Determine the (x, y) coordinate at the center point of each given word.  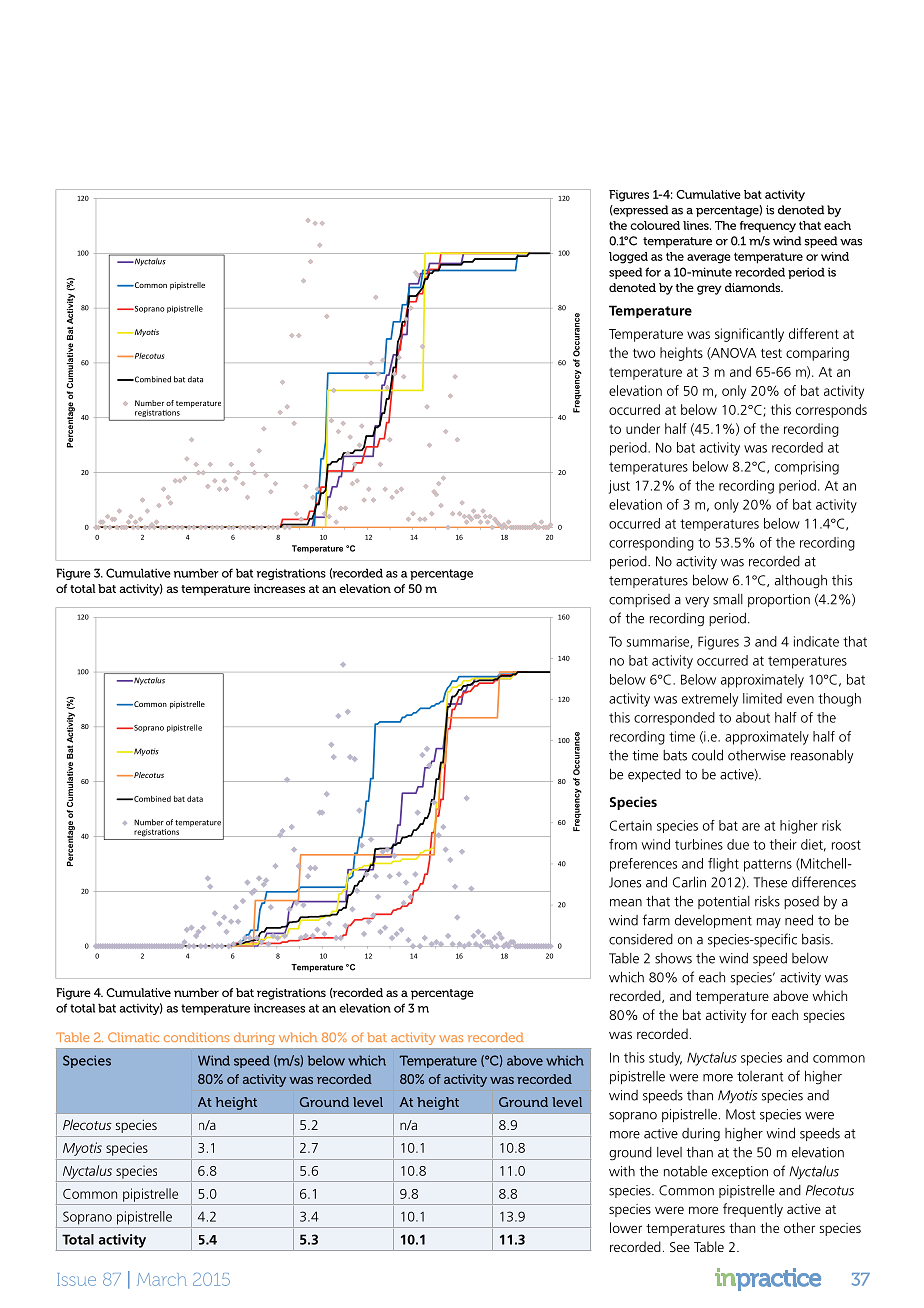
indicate (816, 641)
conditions (196, 1037)
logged (628, 258)
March (162, 1279)
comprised (639, 600)
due (738, 844)
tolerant (760, 1076)
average (709, 259)
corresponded (674, 718)
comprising (807, 468)
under (643, 428)
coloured (655, 225)
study (665, 1059)
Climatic (133, 1037)
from (623, 844)
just (619, 487)
